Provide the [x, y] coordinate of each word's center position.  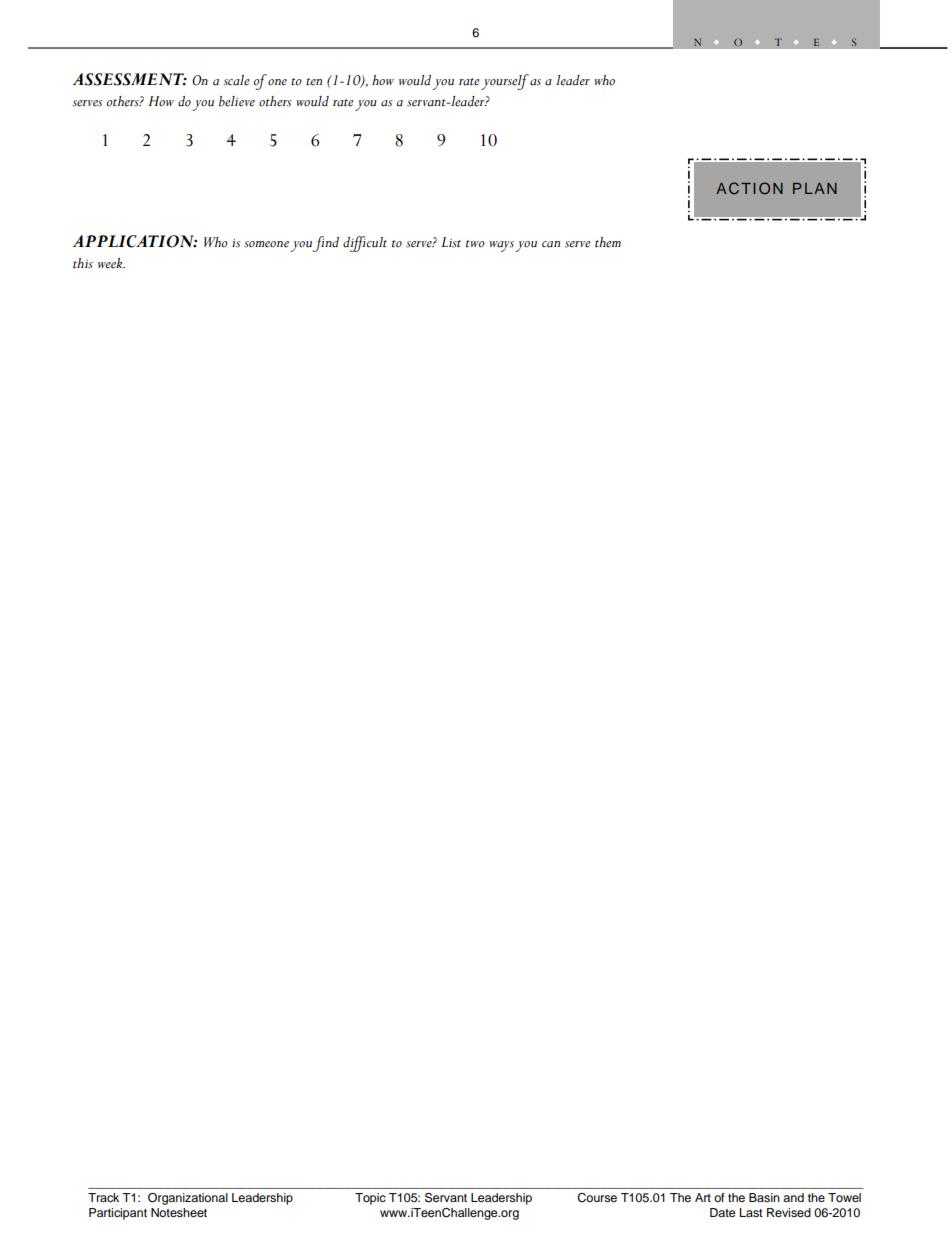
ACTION [749, 188]
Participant [118, 1214]
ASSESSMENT [130, 79]
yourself [505, 82]
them [608, 242]
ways [501, 246]
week [111, 263]
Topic [370, 1199]
